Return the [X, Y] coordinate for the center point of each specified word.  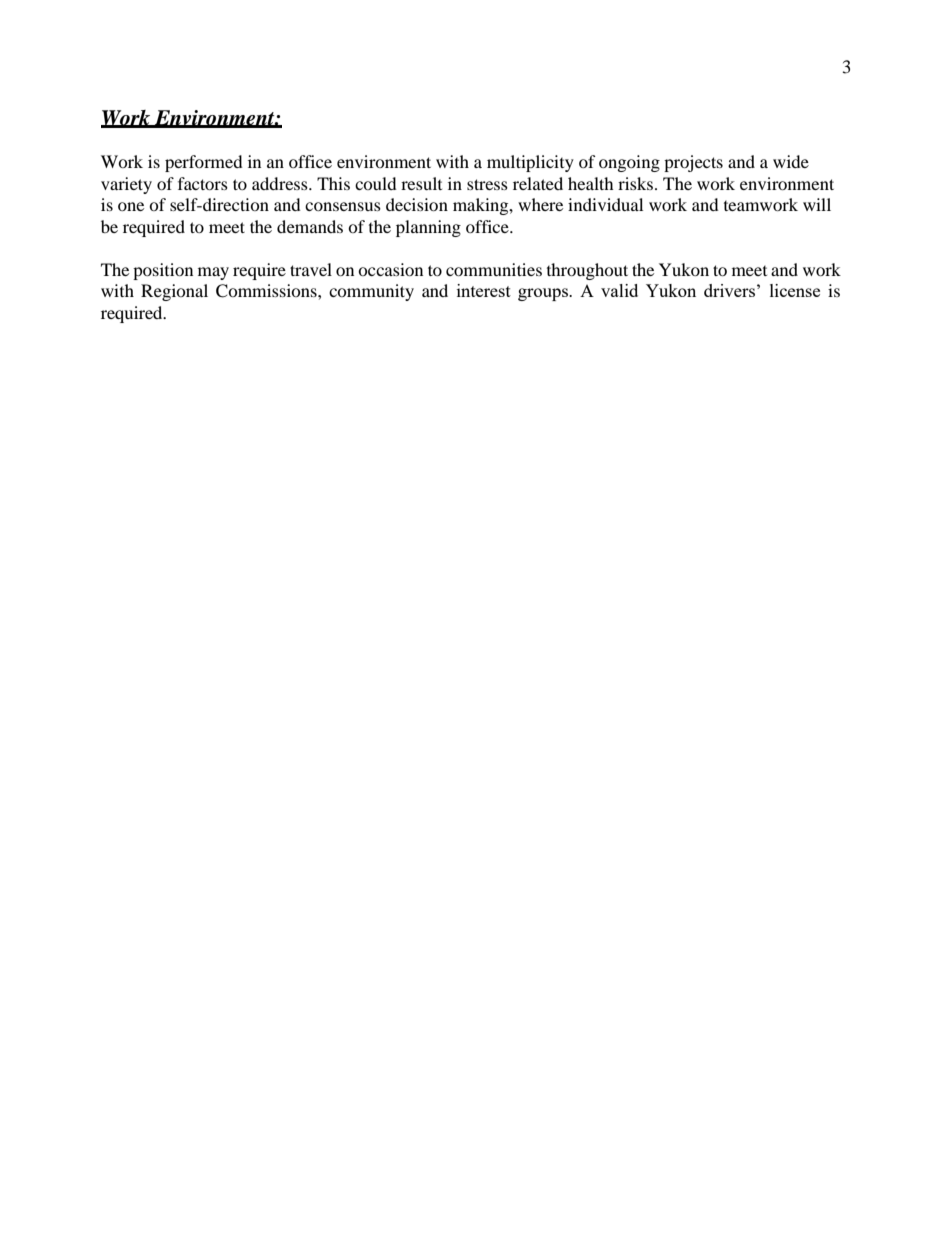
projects [693, 163]
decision [417, 204]
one [131, 206]
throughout [587, 271]
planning [428, 228]
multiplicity [530, 163]
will [817, 204]
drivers [729, 290]
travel [311, 269]
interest [484, 290]
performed [204, 163]
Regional [174, 292]
